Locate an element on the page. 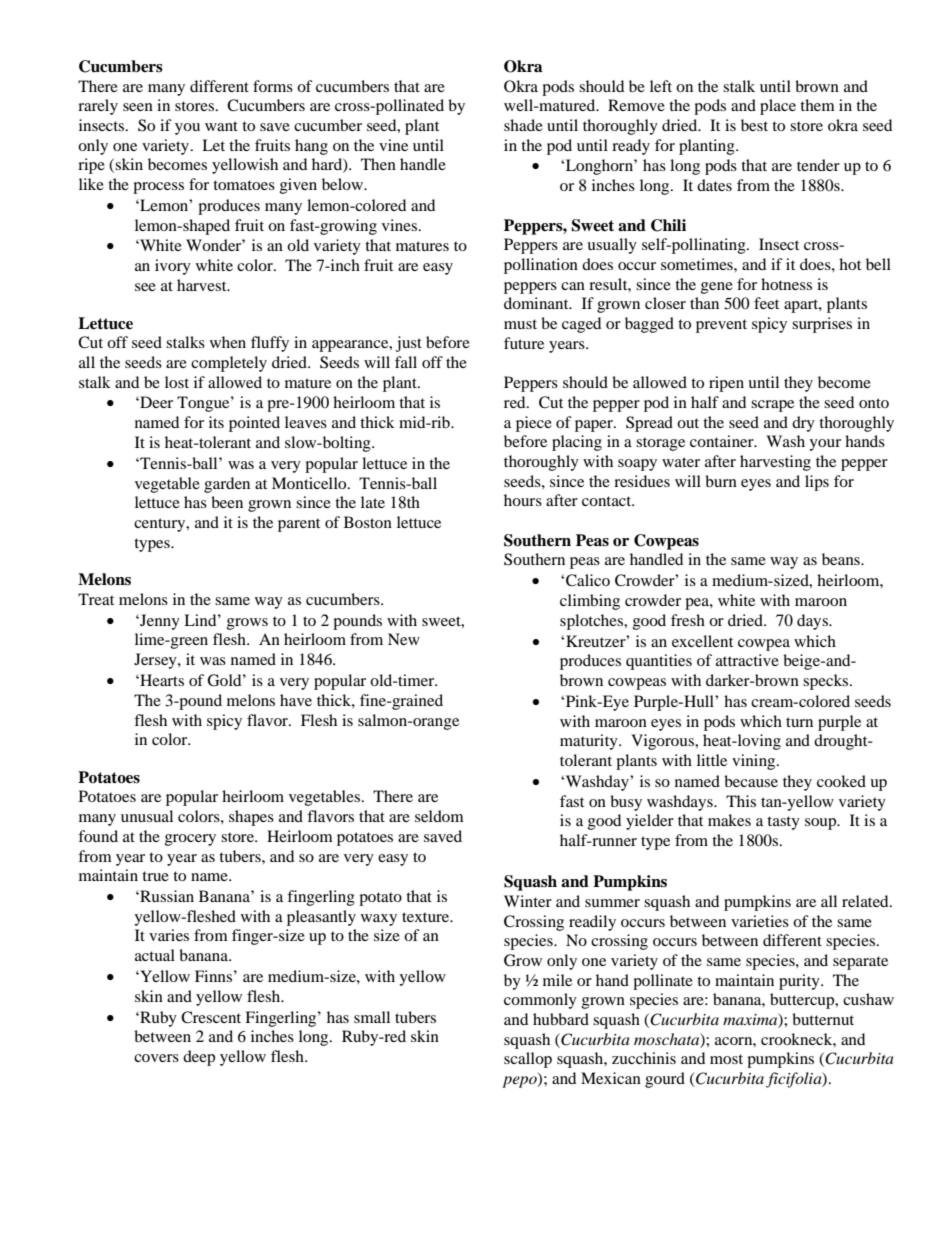  beans is located at coordinates (842, 559).
